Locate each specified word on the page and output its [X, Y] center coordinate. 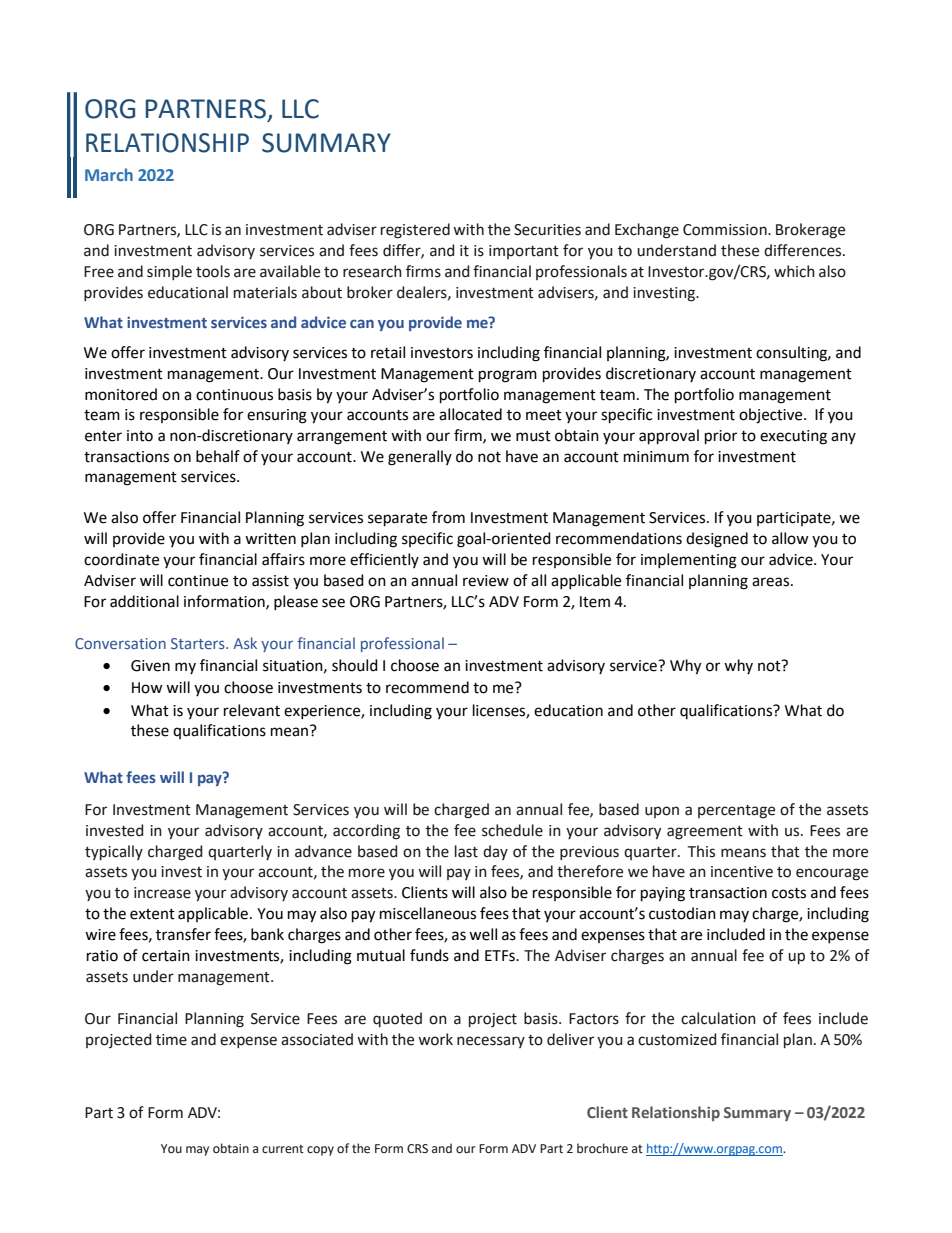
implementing [689, 561]
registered [415, 231]
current [283, 1149]
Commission [726, 230]
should [355, 665]
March [109, 174]
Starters [199, 643]
